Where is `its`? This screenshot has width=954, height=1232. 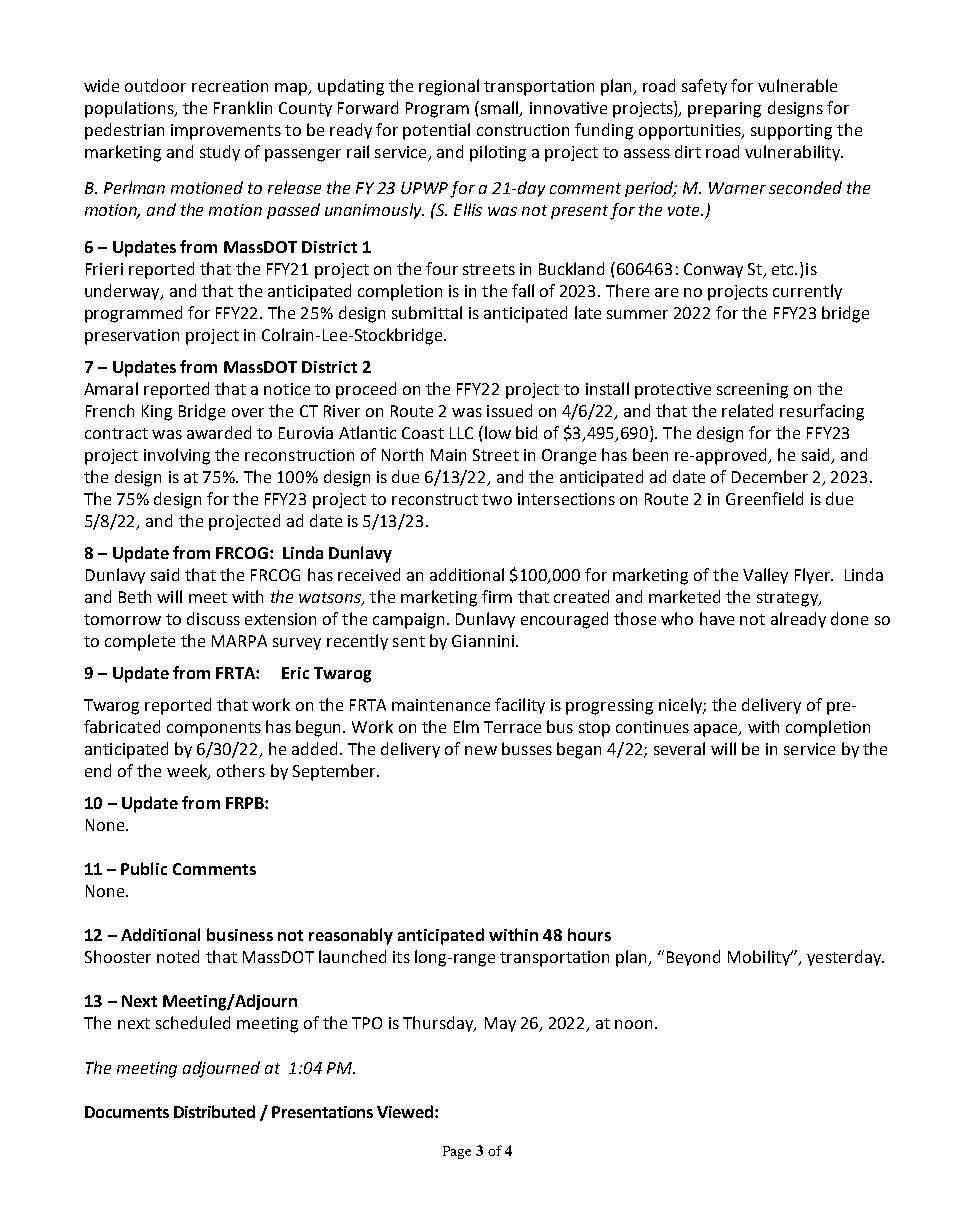
its is located at coordinates (401, 957).
